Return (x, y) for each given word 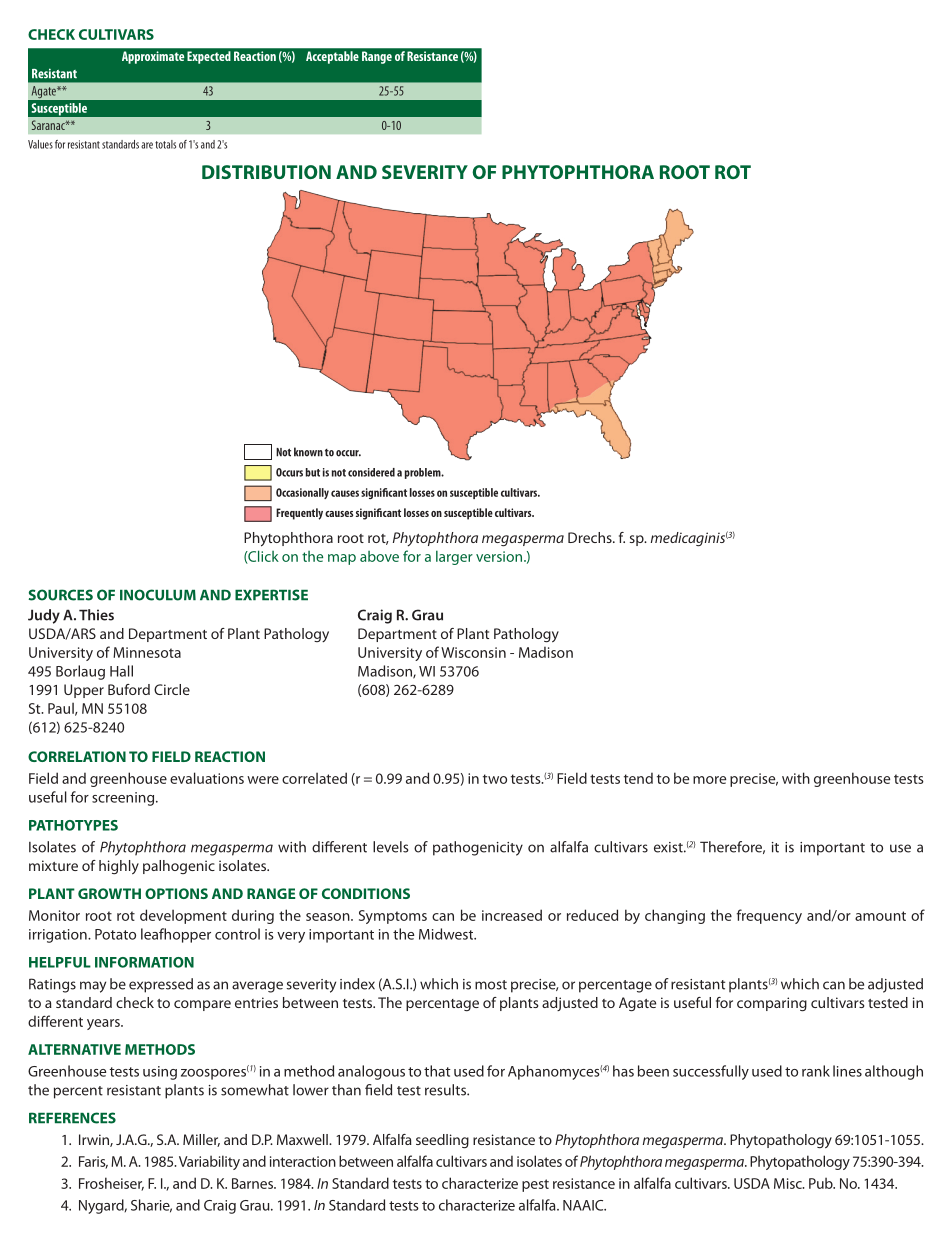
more (709, 780)
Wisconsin (473, 652)
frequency (769, 916)
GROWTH (109, 893)
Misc (789, 1183)
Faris (93, 1162)
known (308, 452)
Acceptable (332, 57)
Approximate (153, 57)
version (500, 556)
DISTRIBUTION (266, 172)
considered (371, 472)
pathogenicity (478, 848)
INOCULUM (158, 595)
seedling (442, 1141)
